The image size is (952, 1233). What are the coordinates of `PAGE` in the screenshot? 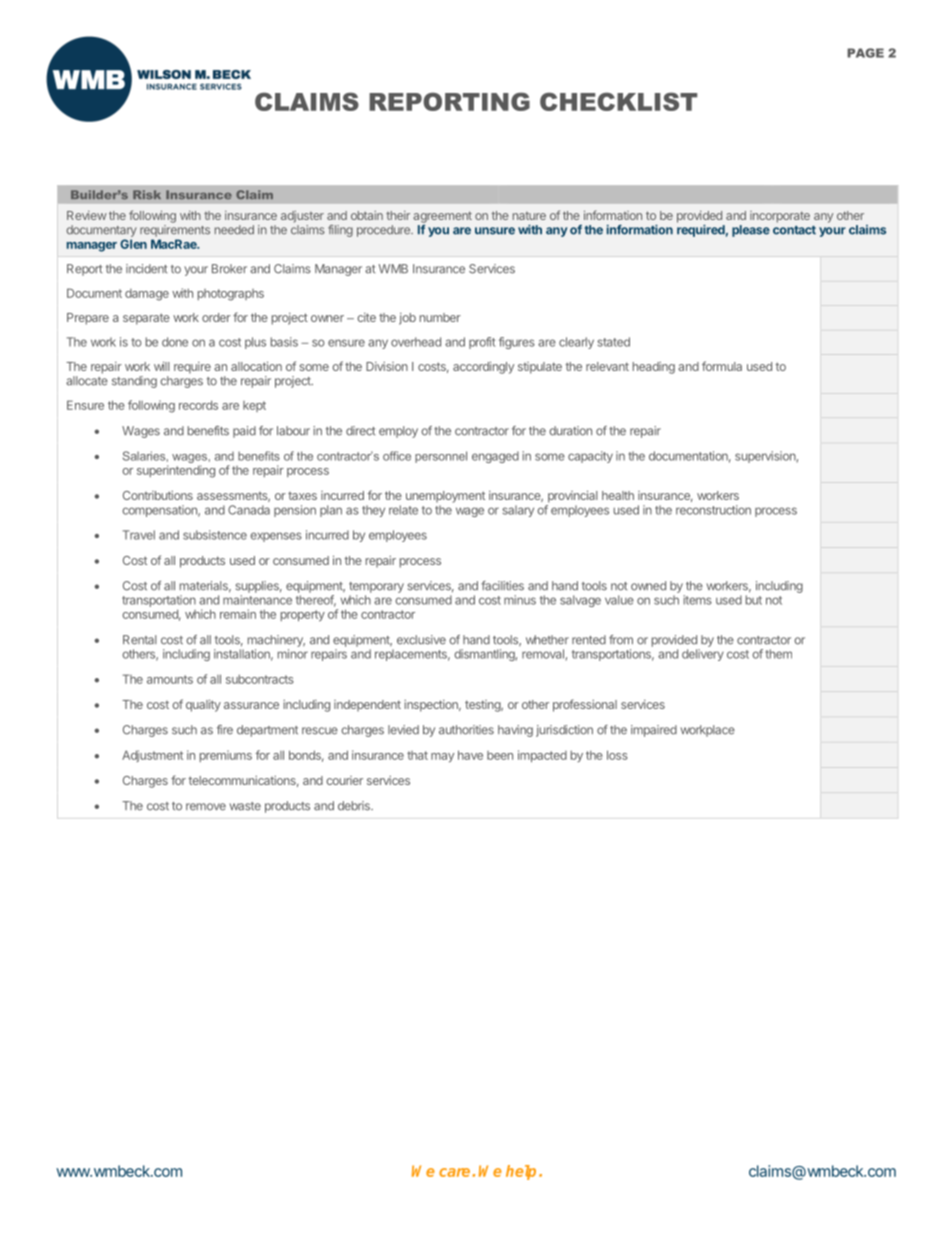 It's located at (865, 53).
